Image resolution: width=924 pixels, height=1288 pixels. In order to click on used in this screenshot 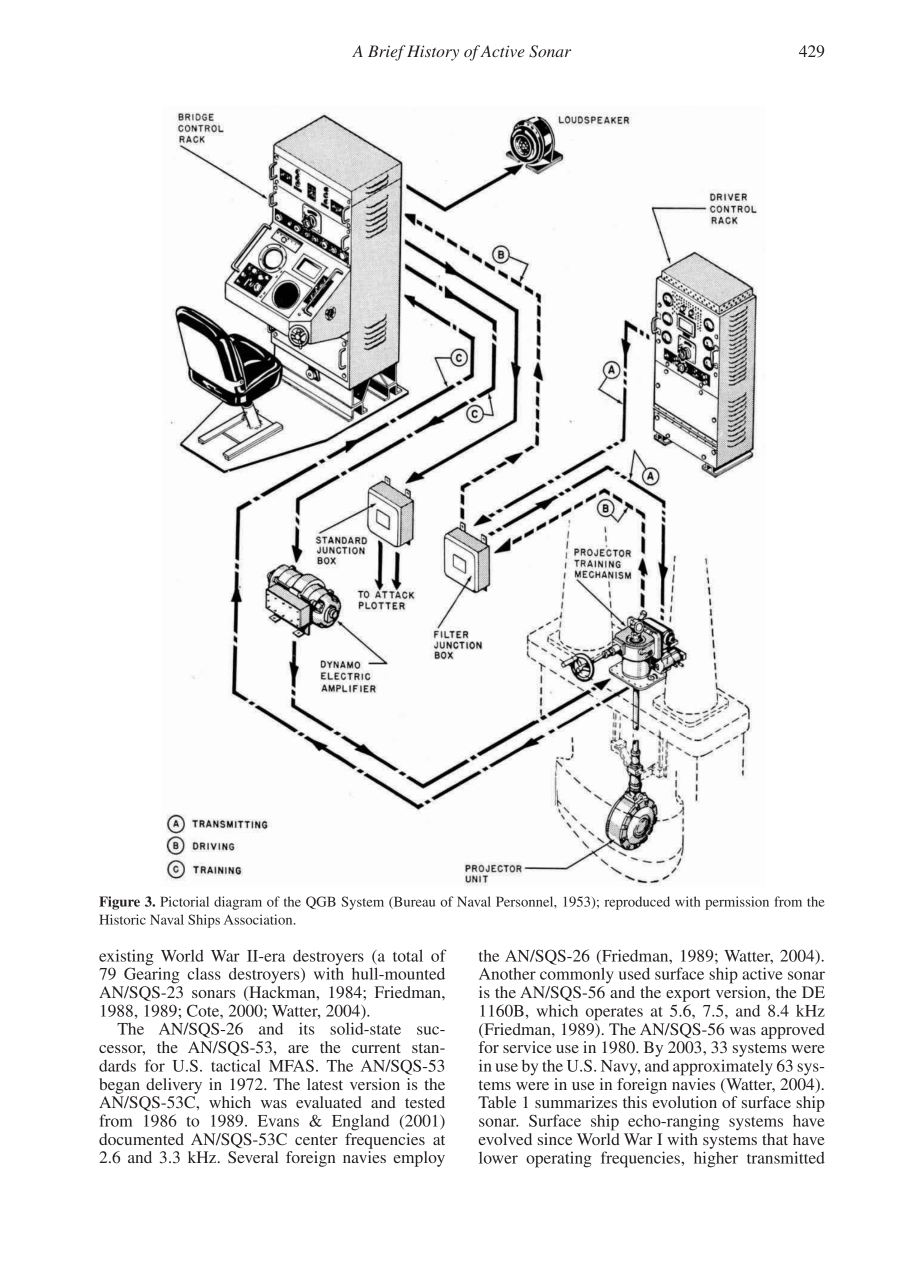, I will do `click(634, 973)`.
